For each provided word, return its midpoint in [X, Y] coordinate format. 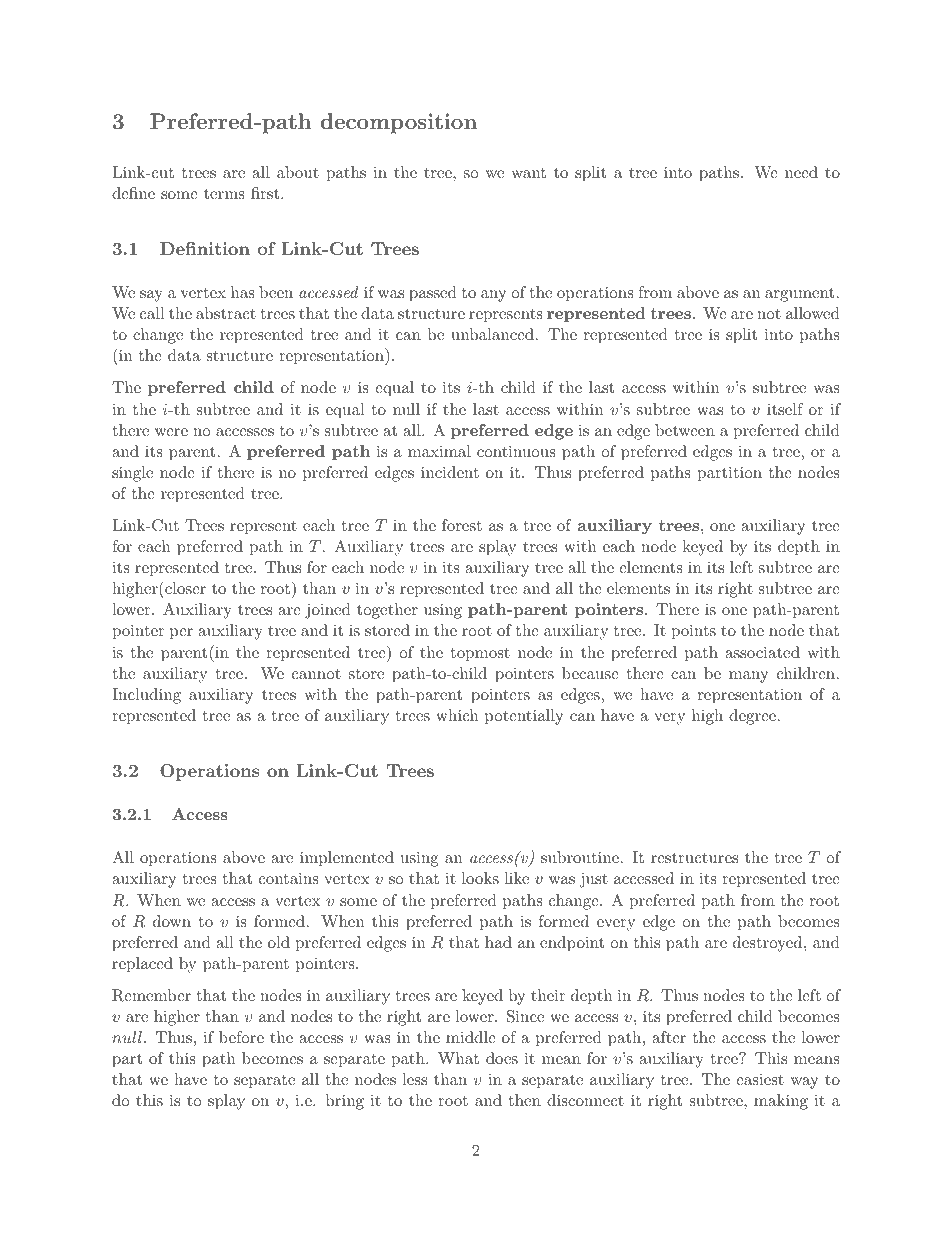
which [457, 715]
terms [224, 194]
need [801, 172]
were [171, 432]
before [241, 1037]
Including [146, 696]
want [528, 173]
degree [752, 717]
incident [450, 472]
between [685, 430]
